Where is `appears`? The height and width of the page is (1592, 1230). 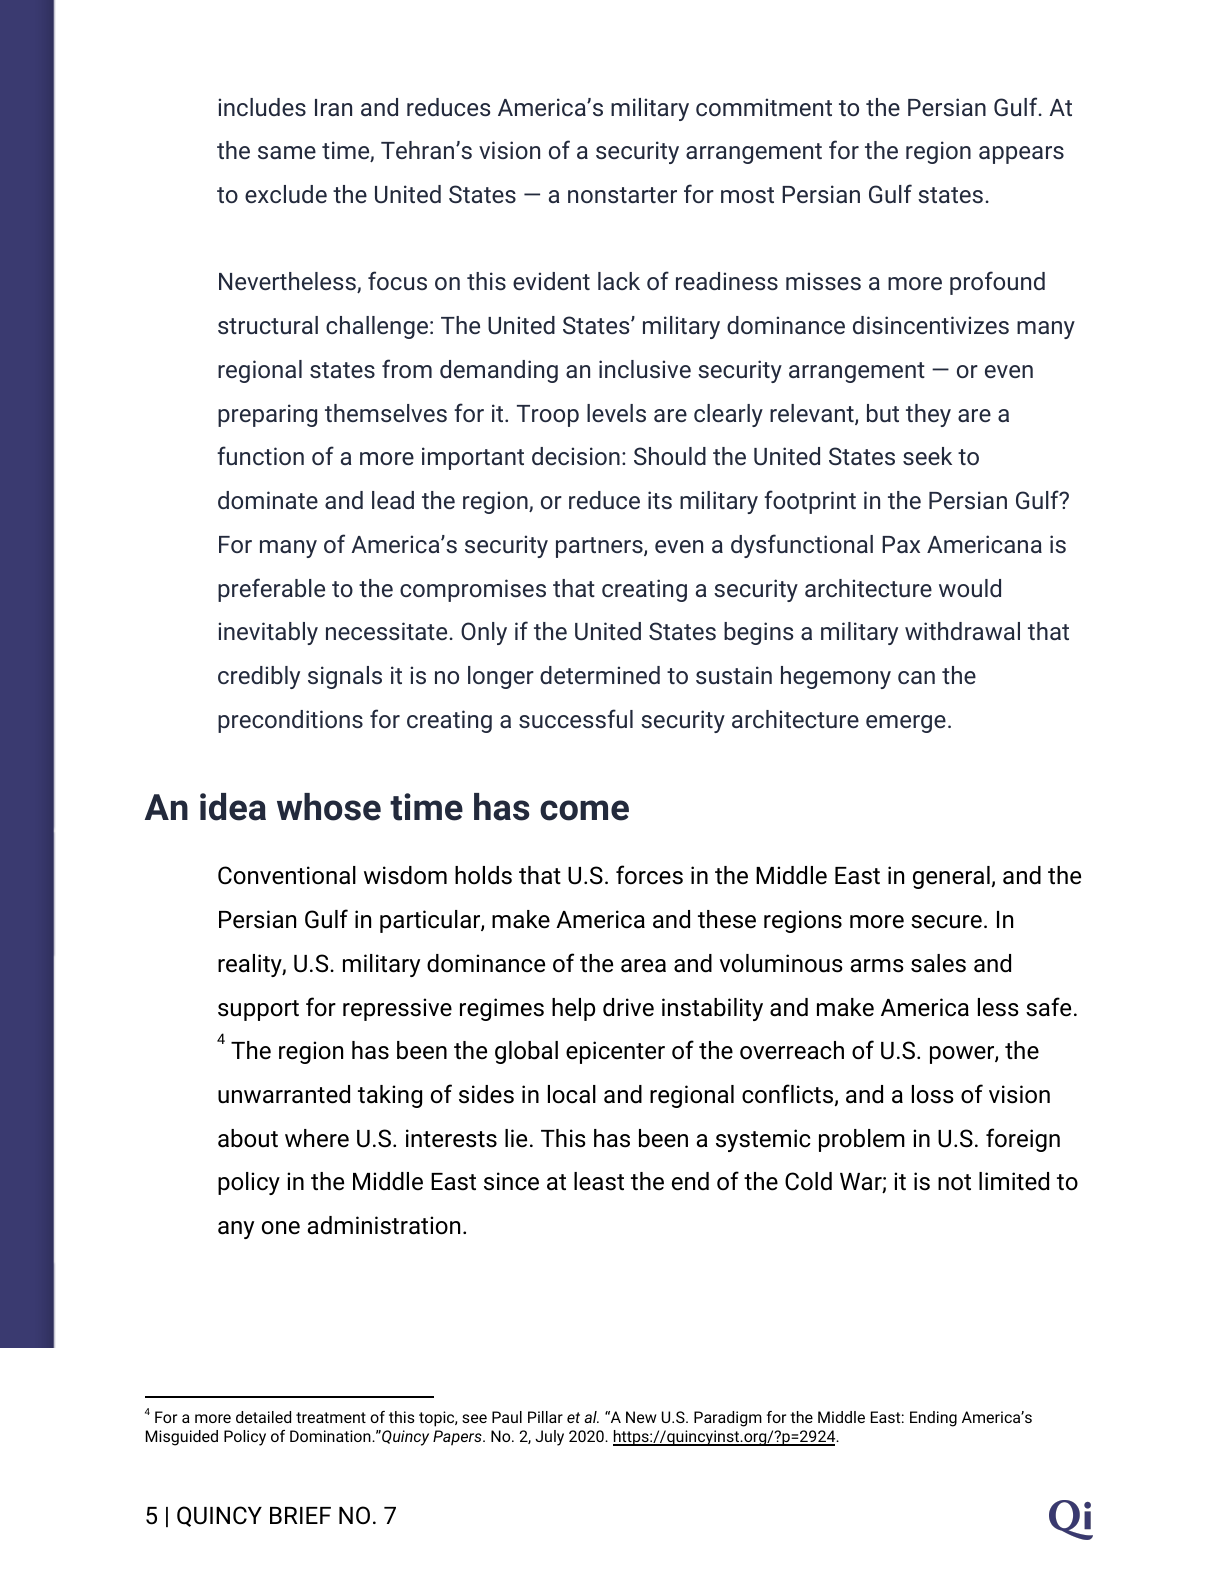
appears is located at coordinates (1021, 155).
